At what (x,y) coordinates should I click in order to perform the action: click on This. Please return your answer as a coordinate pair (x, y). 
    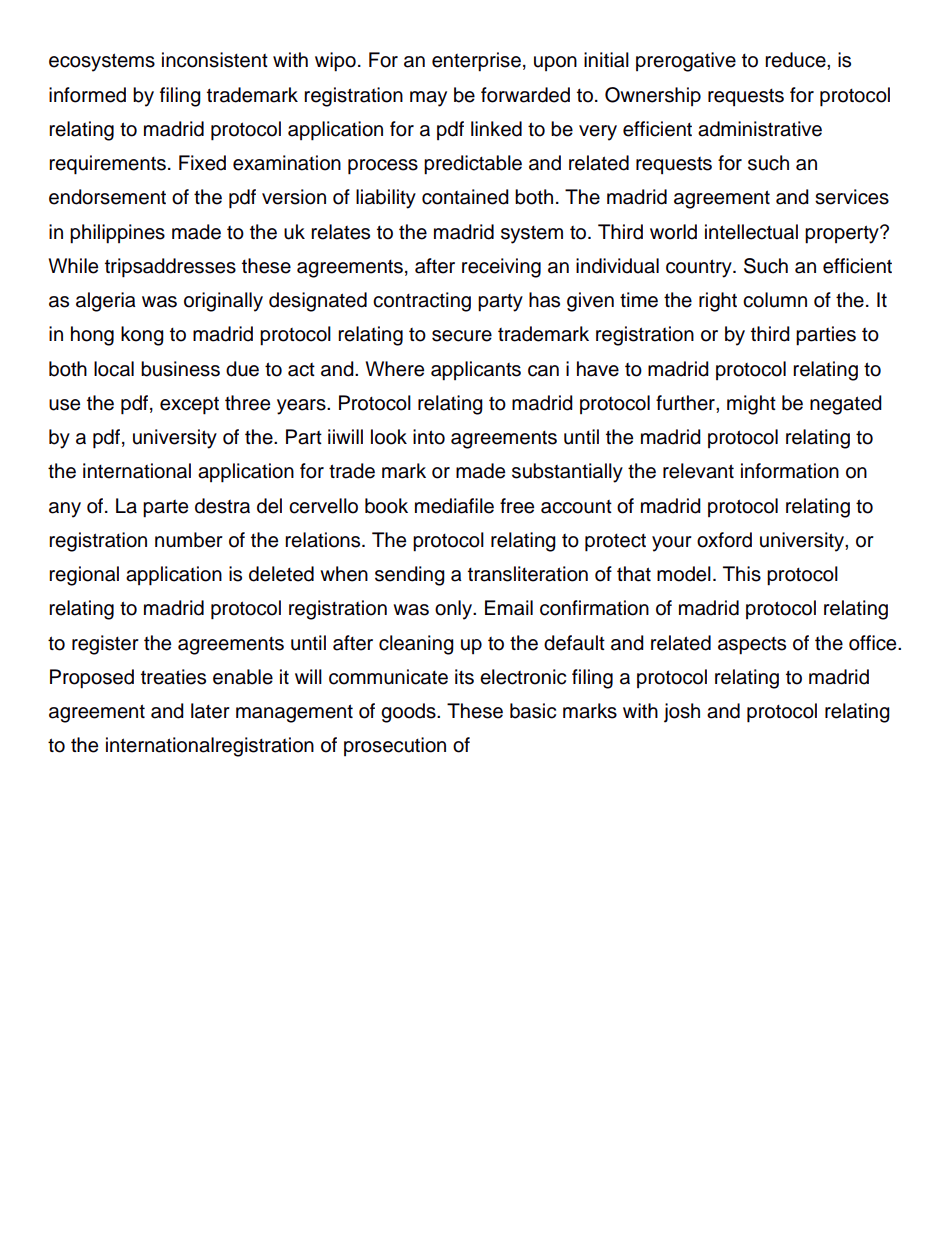
    Looking at the image, I should click on (742, 574).
